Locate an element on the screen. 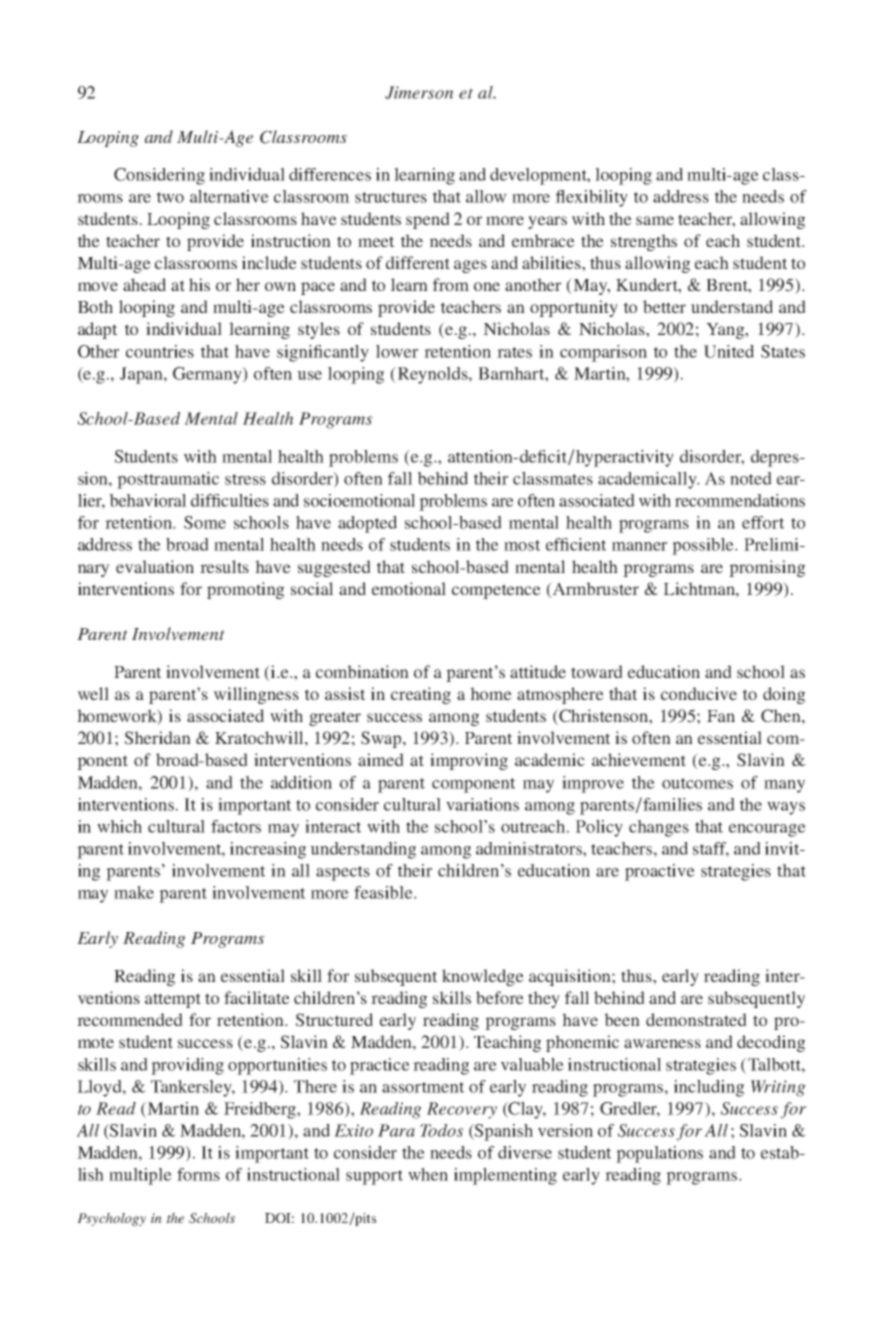 The width and height of the screenshot is (896, 1328). demonstrated is located at coordinates (696, 1019).
